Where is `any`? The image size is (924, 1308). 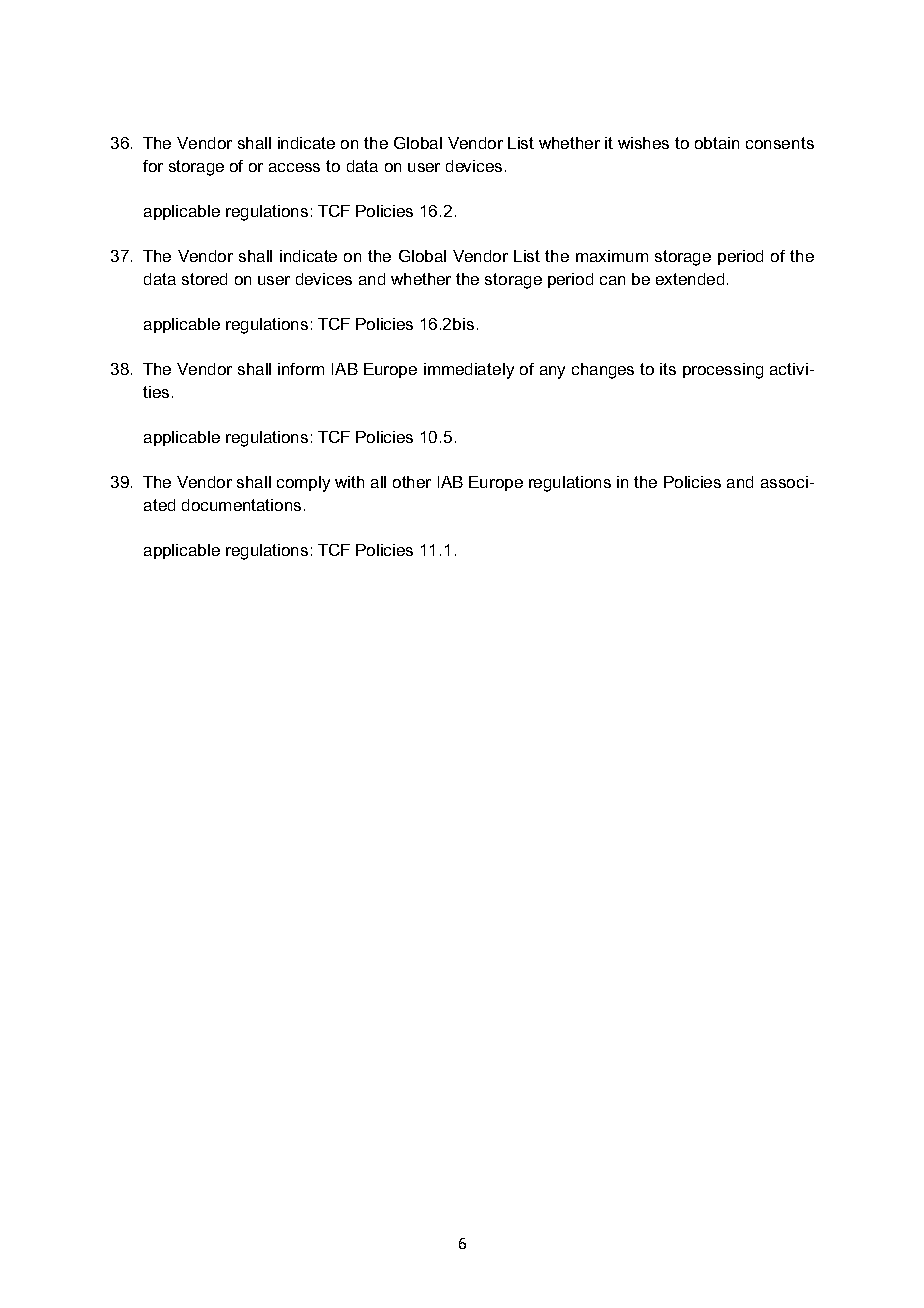
any is located at coordinates (552, 372).
